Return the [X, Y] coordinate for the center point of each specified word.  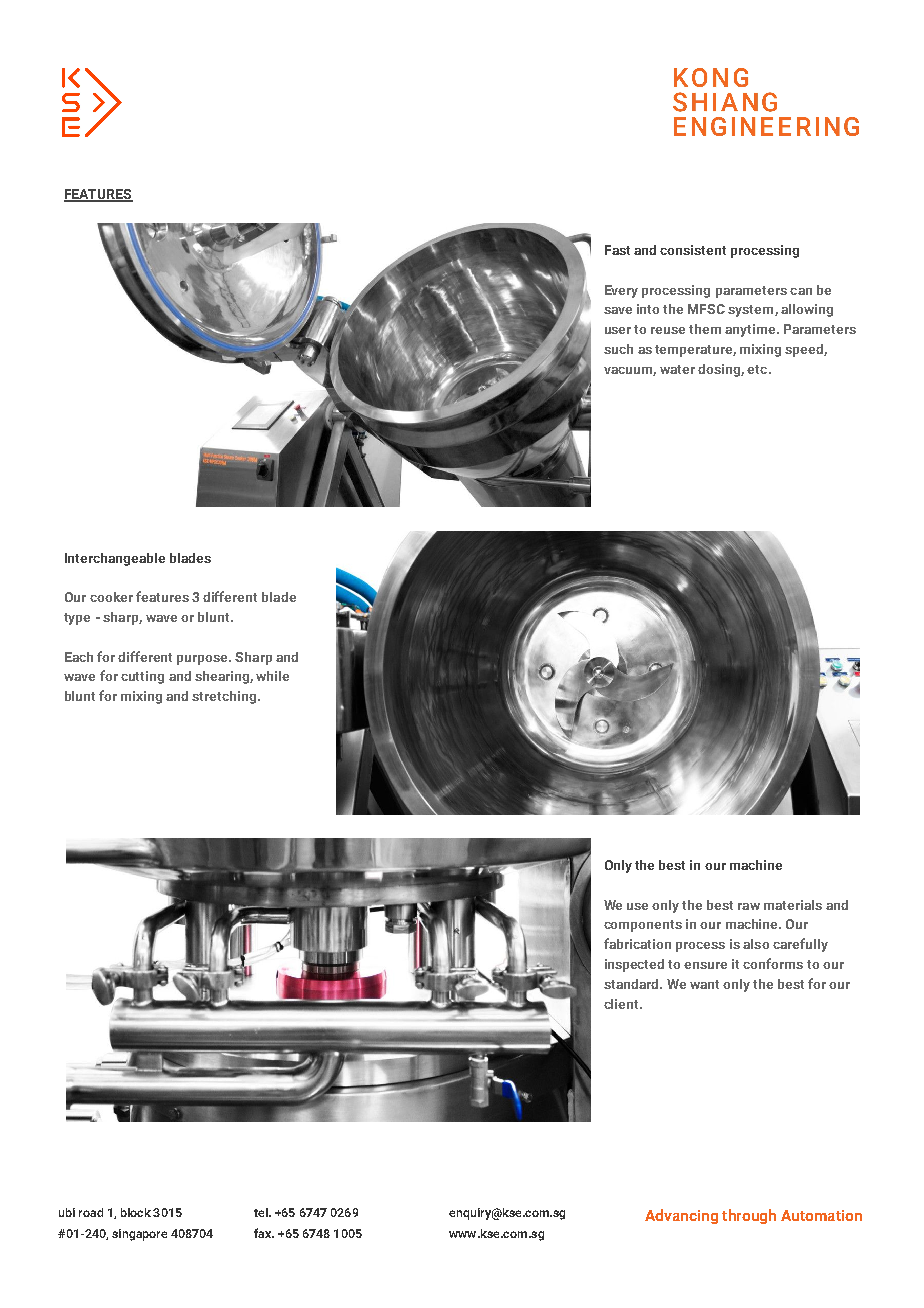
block [136, 1212]
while [272, 676]
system [752, 311]
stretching [225, 697]
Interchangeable [115, 559]
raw [749, 906]
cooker [111, 597]
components [643, 926]
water [677, 369]
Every [621, 291]
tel [262, 1212]
